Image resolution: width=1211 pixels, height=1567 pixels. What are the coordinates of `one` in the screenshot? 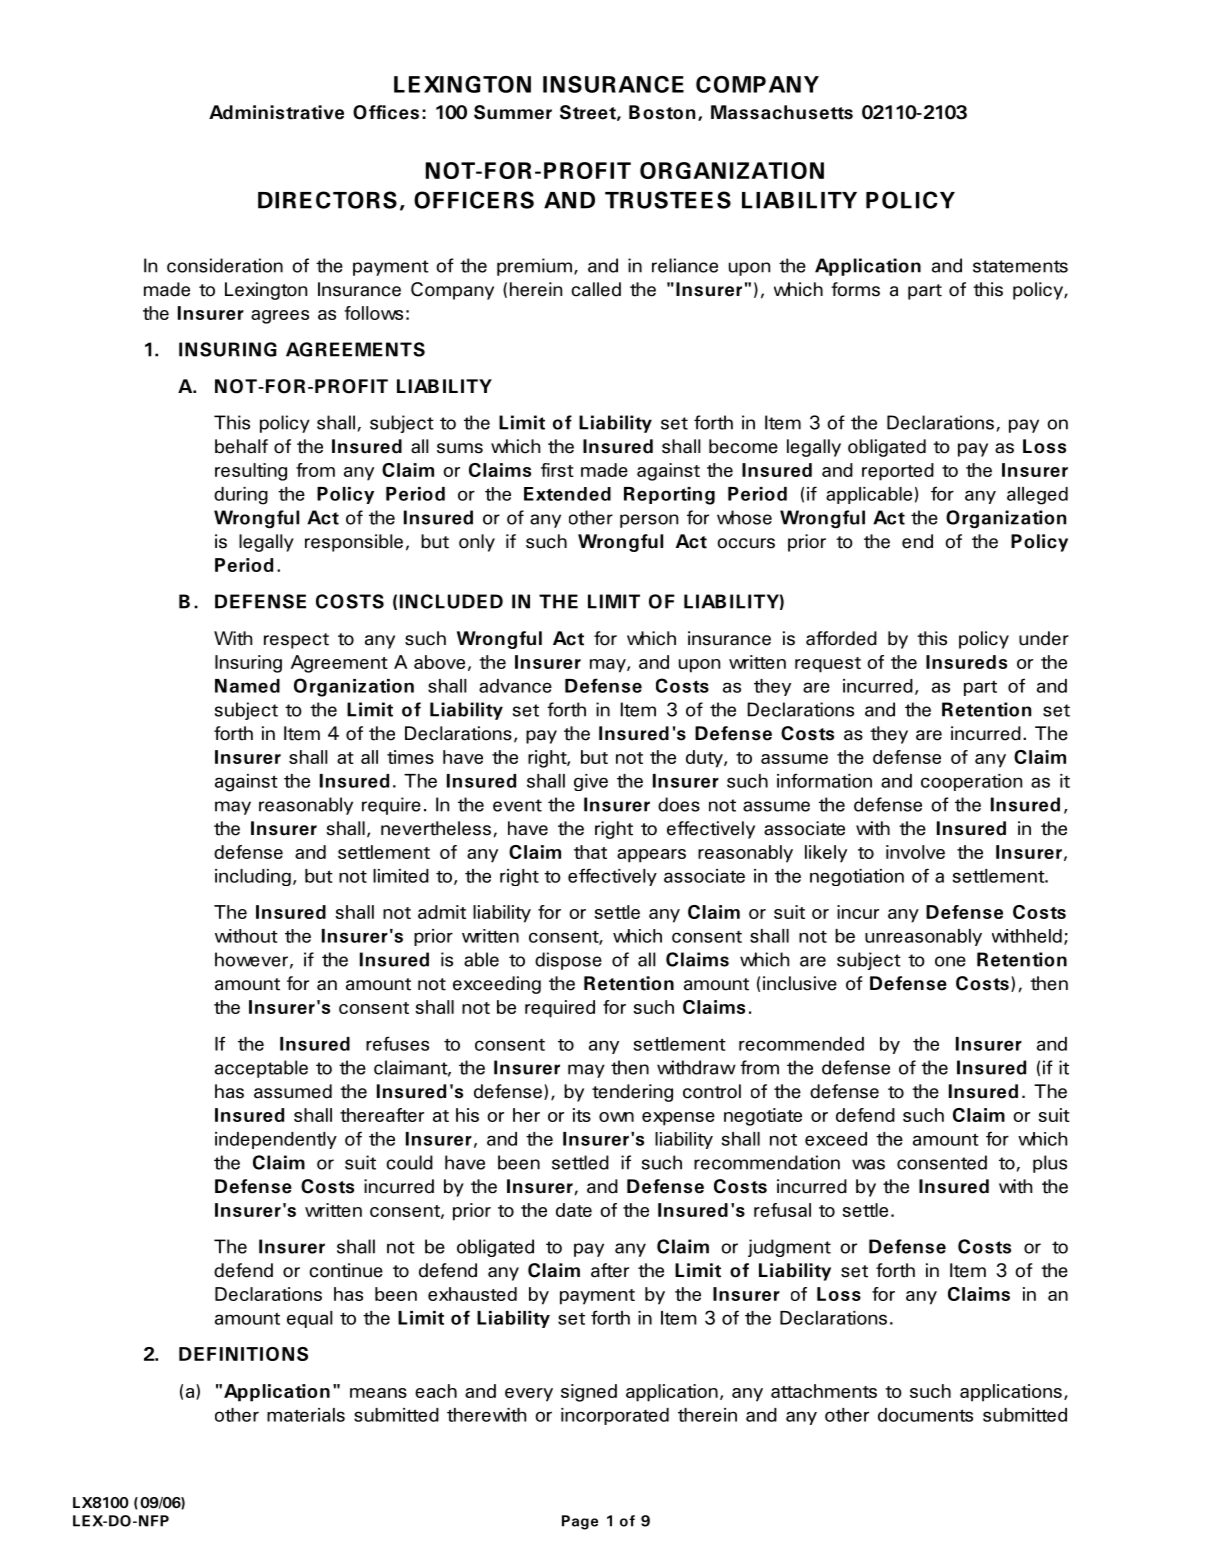 It's located at (950, 961).
